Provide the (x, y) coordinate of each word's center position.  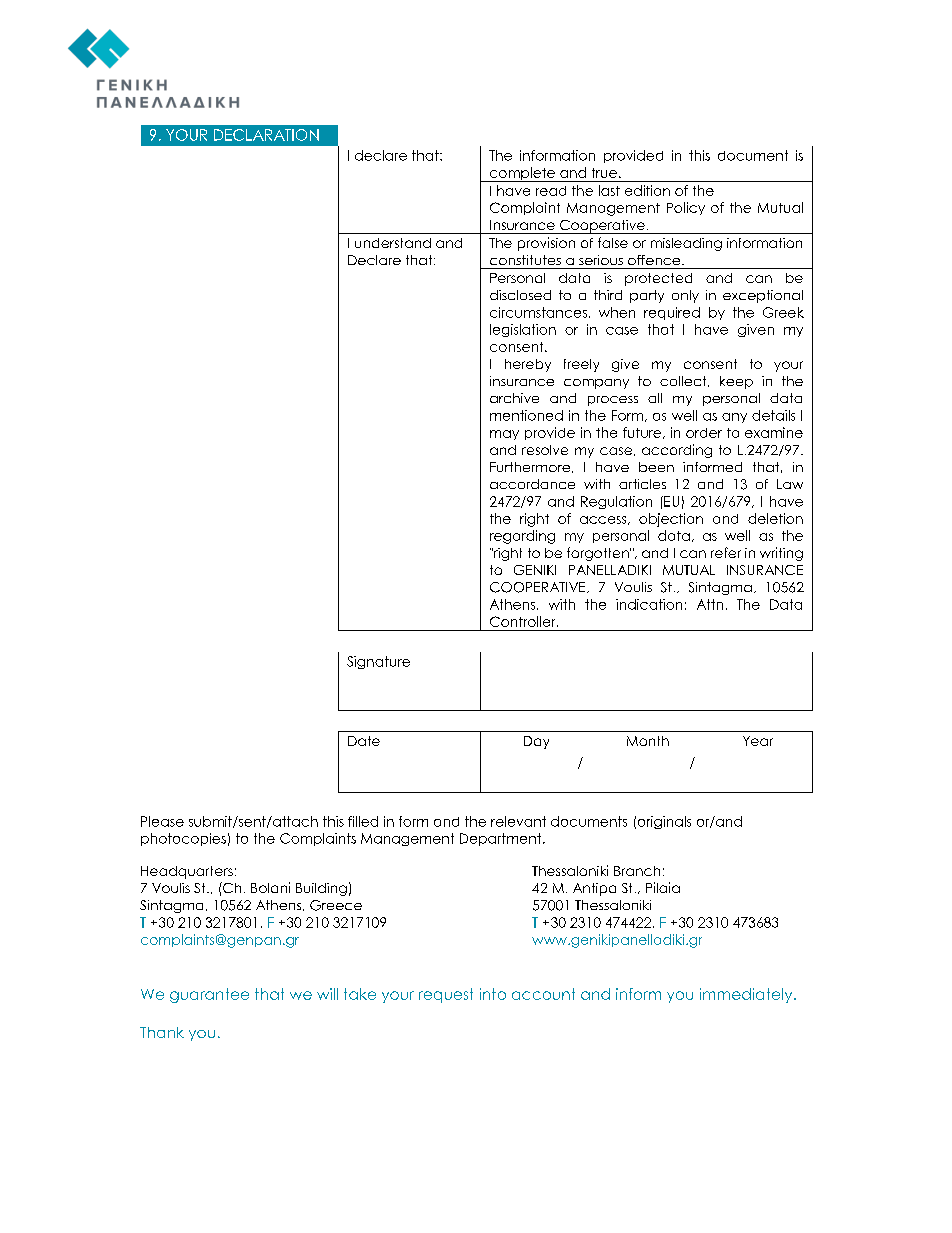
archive (514, 398)
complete (522, 174)
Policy (686, 208)
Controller (524, 621)
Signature (378, 662)
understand (393, 243)
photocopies (183, 839)
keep (736, 382)
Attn (710, 604)
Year (758, 741)
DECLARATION (266, 135)
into (493, 994)
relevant (518, 821)
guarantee (209, 995)
